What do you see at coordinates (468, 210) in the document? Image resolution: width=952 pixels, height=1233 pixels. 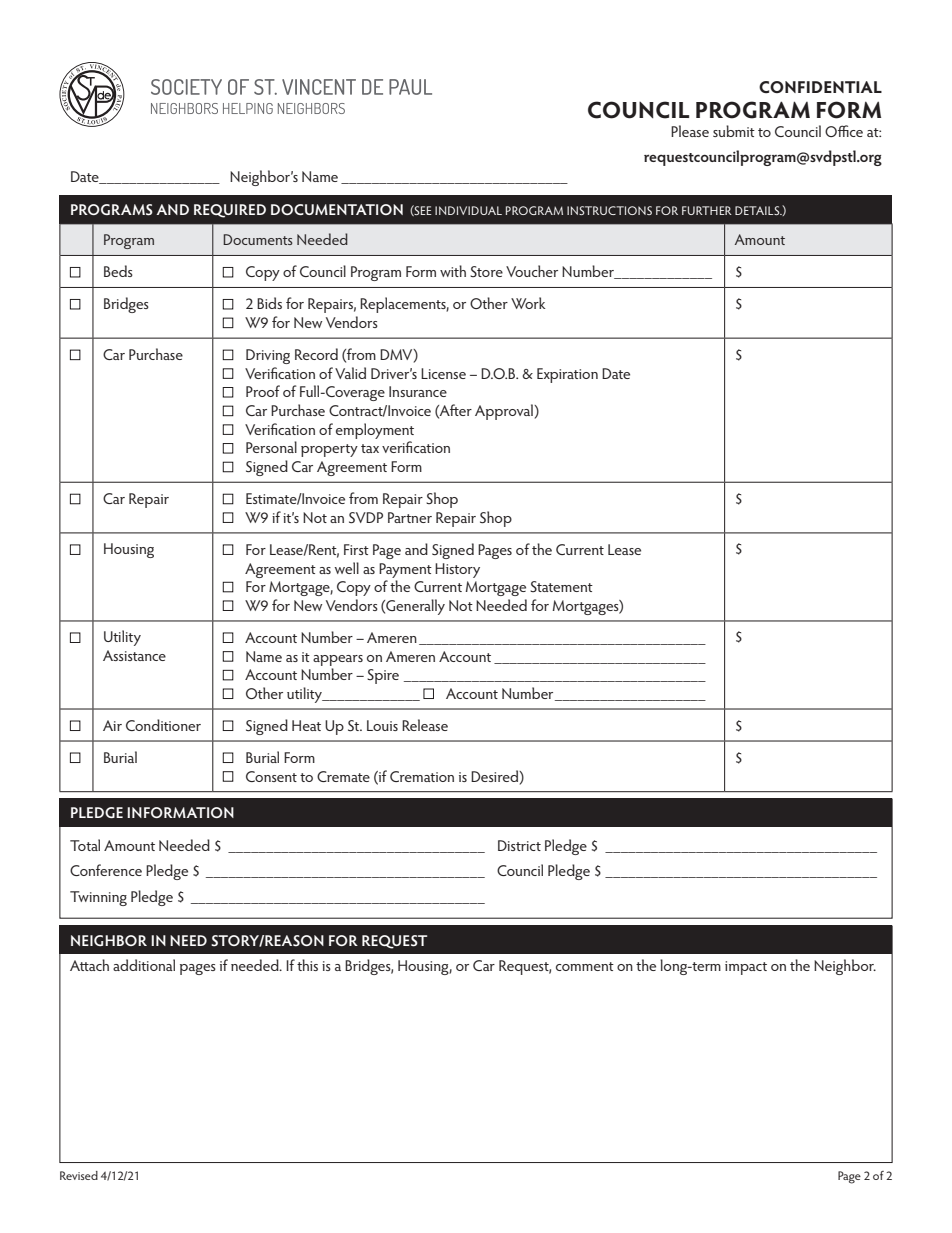 I see `INDIVIDUAL` at bounding box center [468, 210].
